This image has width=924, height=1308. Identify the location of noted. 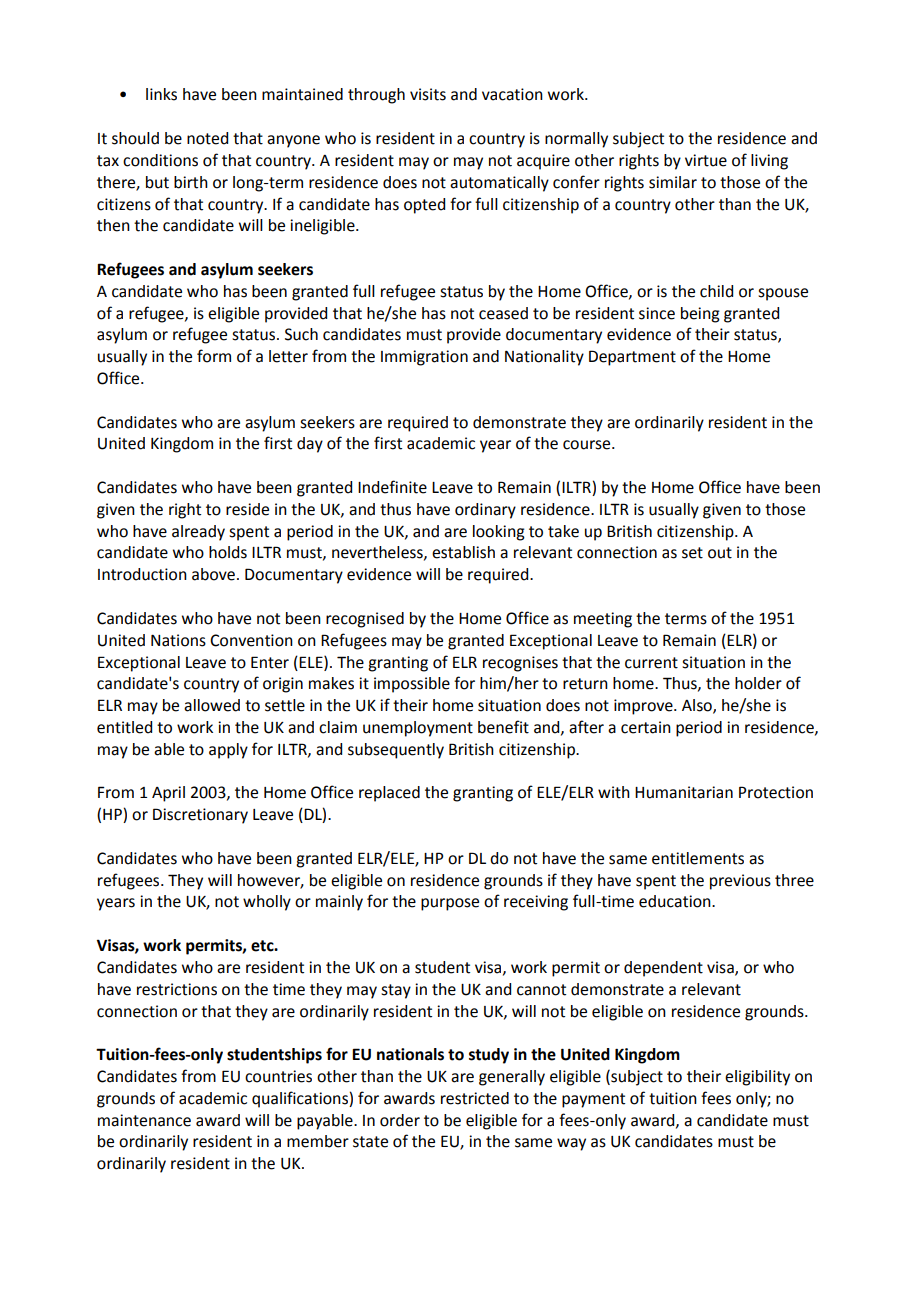
(207, 138).
